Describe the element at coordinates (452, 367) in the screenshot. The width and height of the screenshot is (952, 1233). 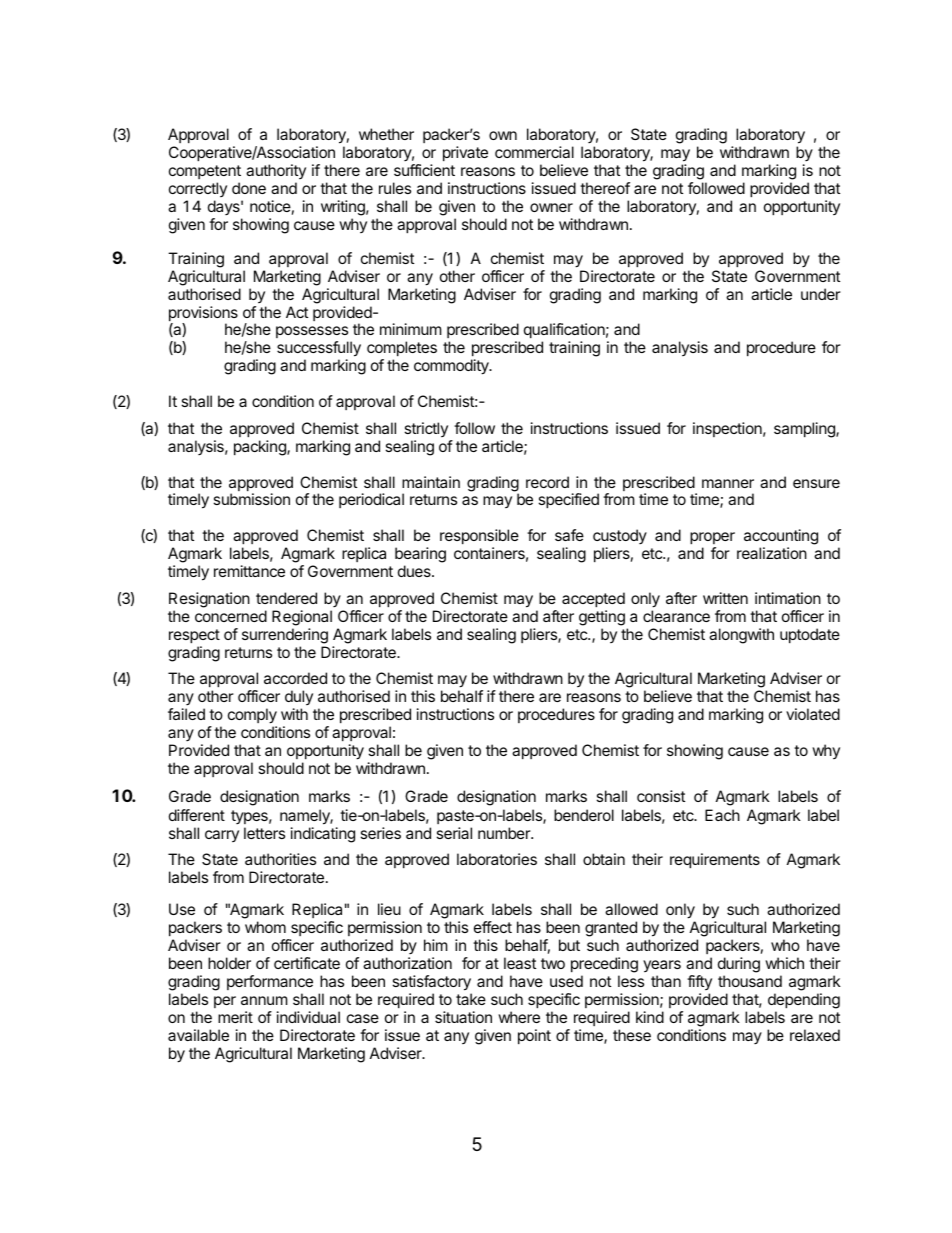
I see `commodity` at that location.
